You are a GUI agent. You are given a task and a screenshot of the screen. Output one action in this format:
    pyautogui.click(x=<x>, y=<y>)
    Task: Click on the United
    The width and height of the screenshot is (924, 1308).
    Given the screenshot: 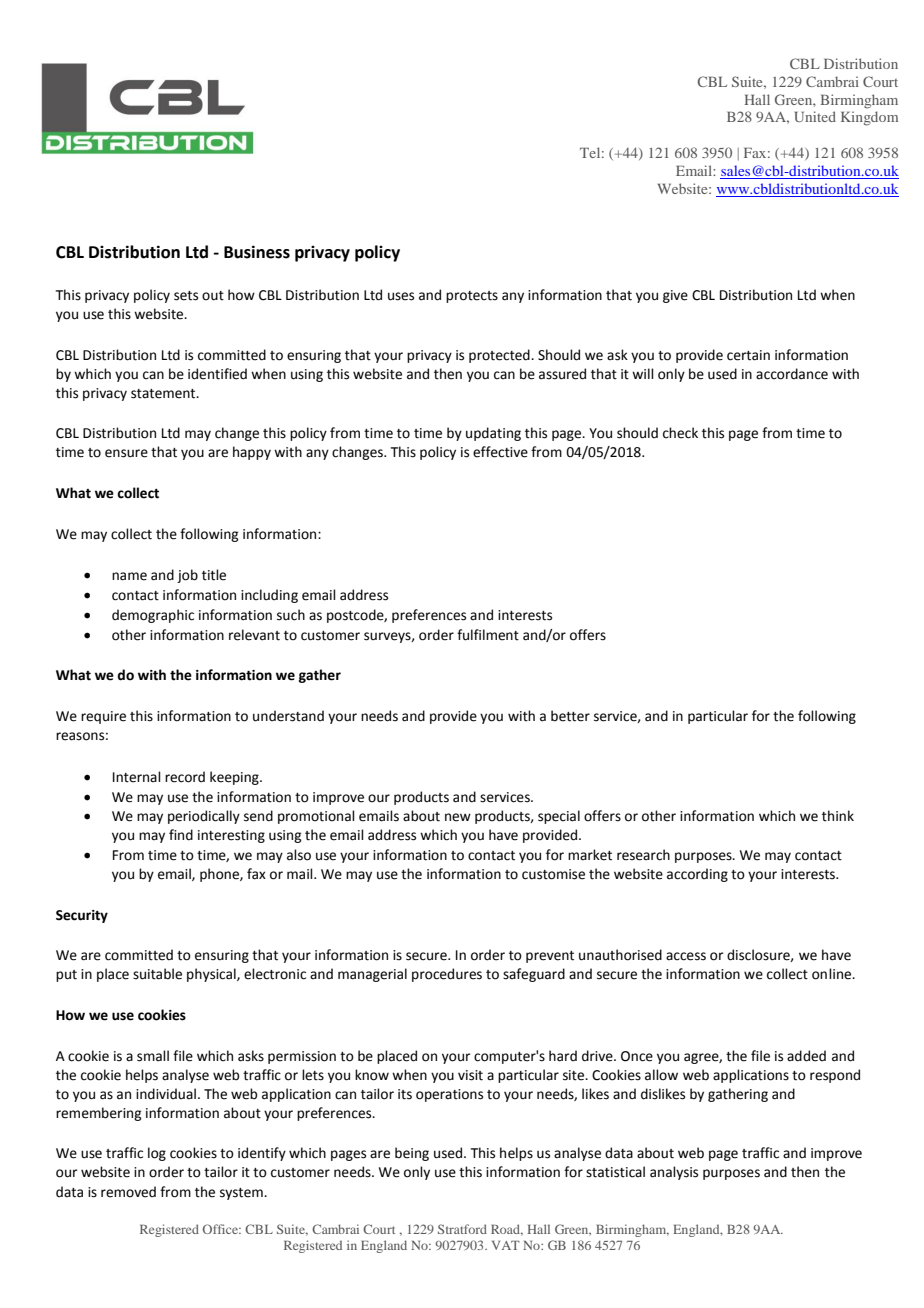 What is the action you would take?
    pyautogui.click(x=815, y=116)
